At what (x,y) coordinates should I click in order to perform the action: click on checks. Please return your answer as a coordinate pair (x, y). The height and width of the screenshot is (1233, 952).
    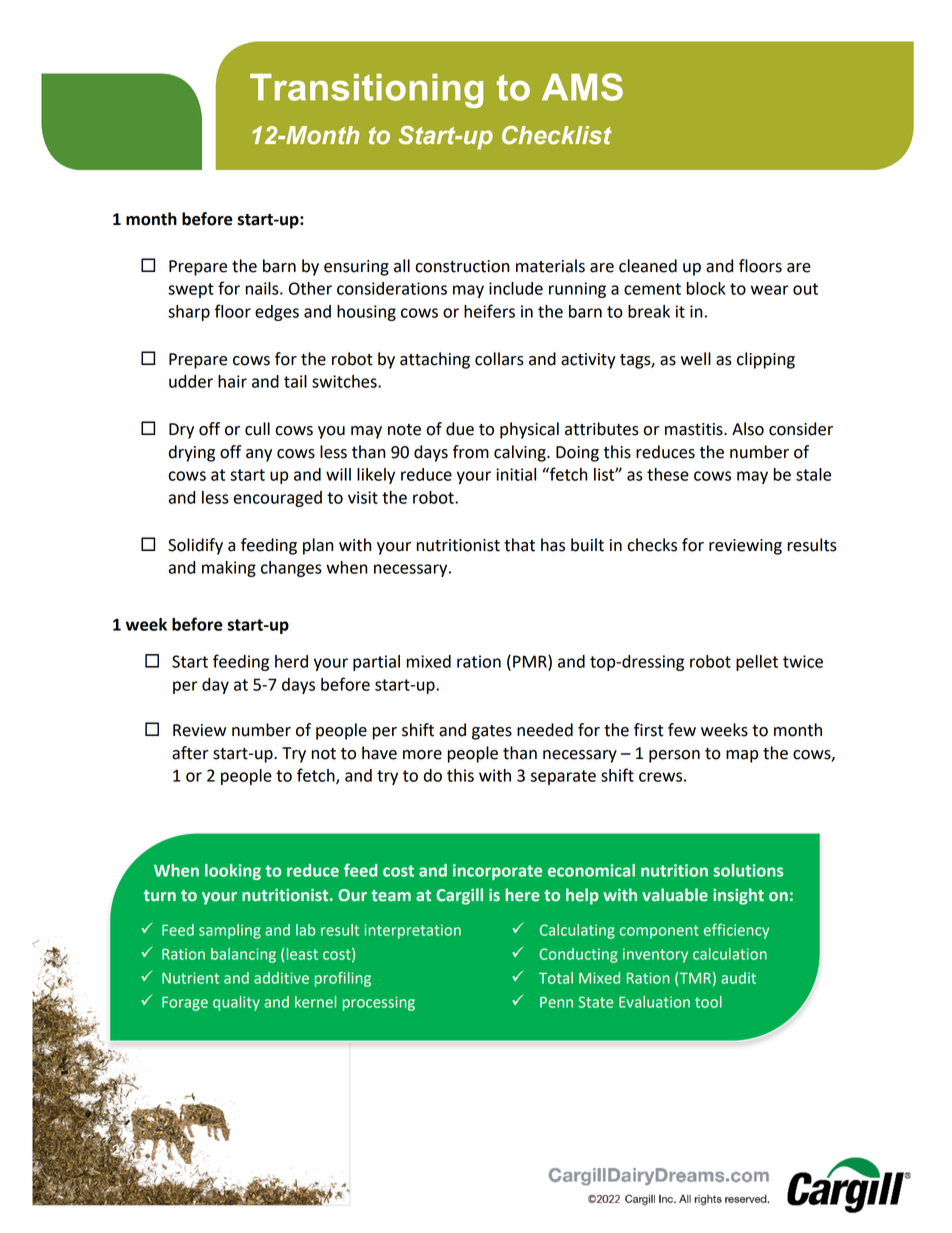
    Looking at the image, I should click on (652, 545).
